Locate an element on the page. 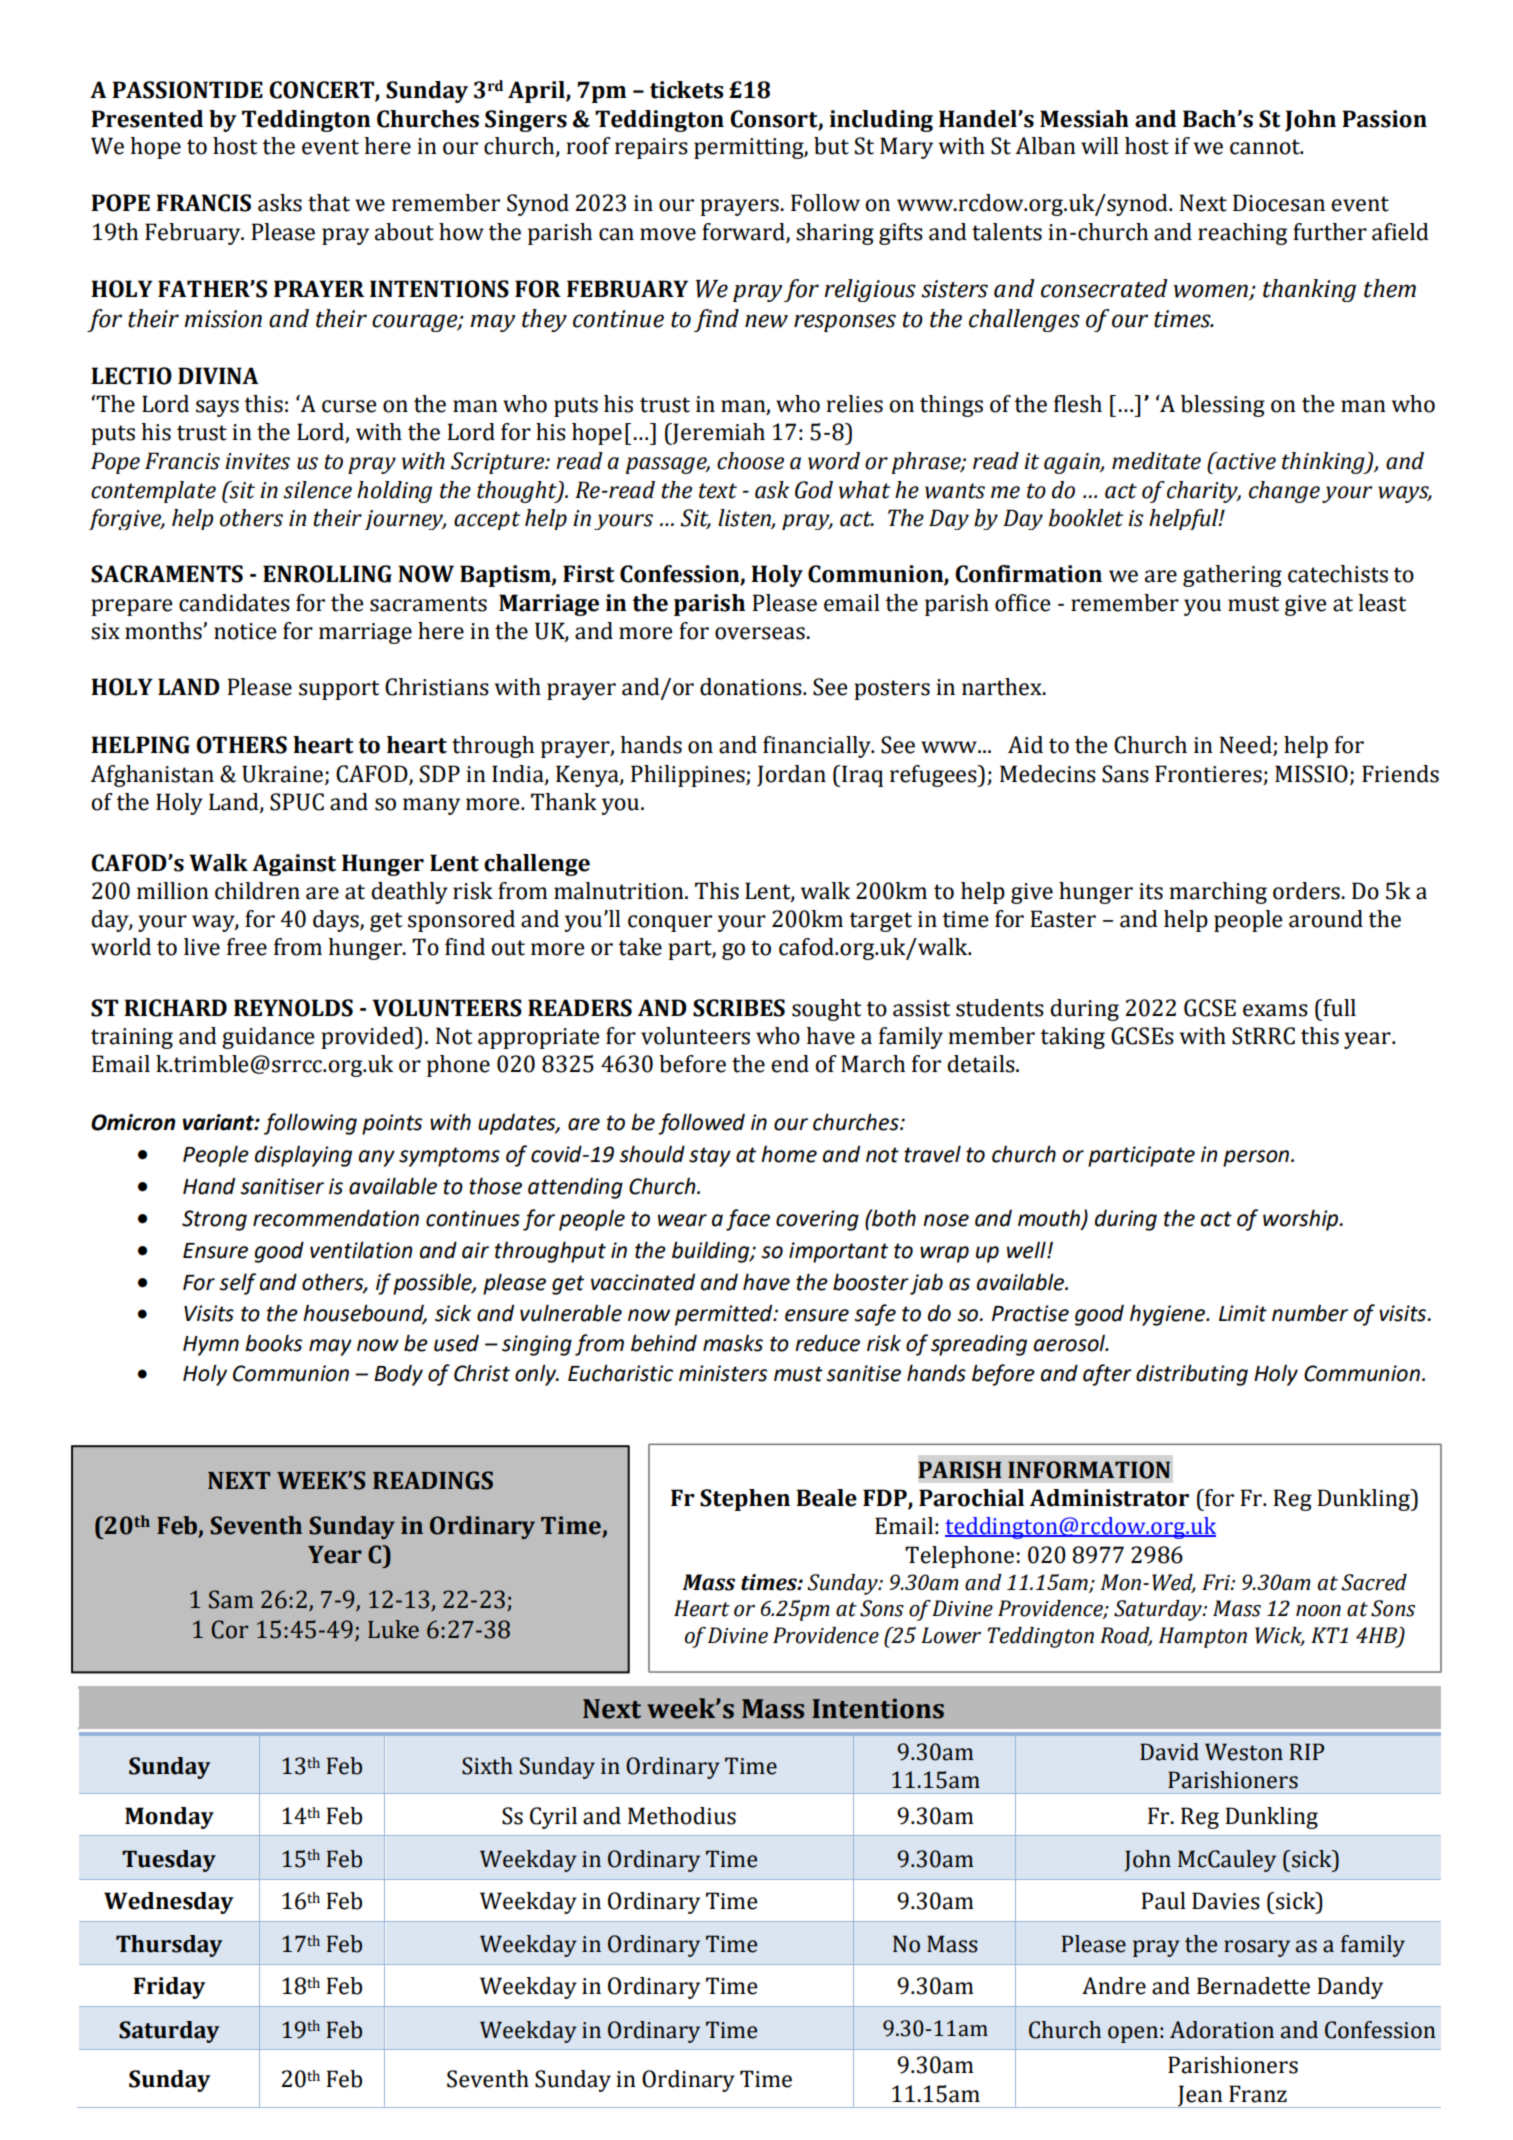 This image has width=1513, height=2140. Friday is located at coordinates (169, 1988).
